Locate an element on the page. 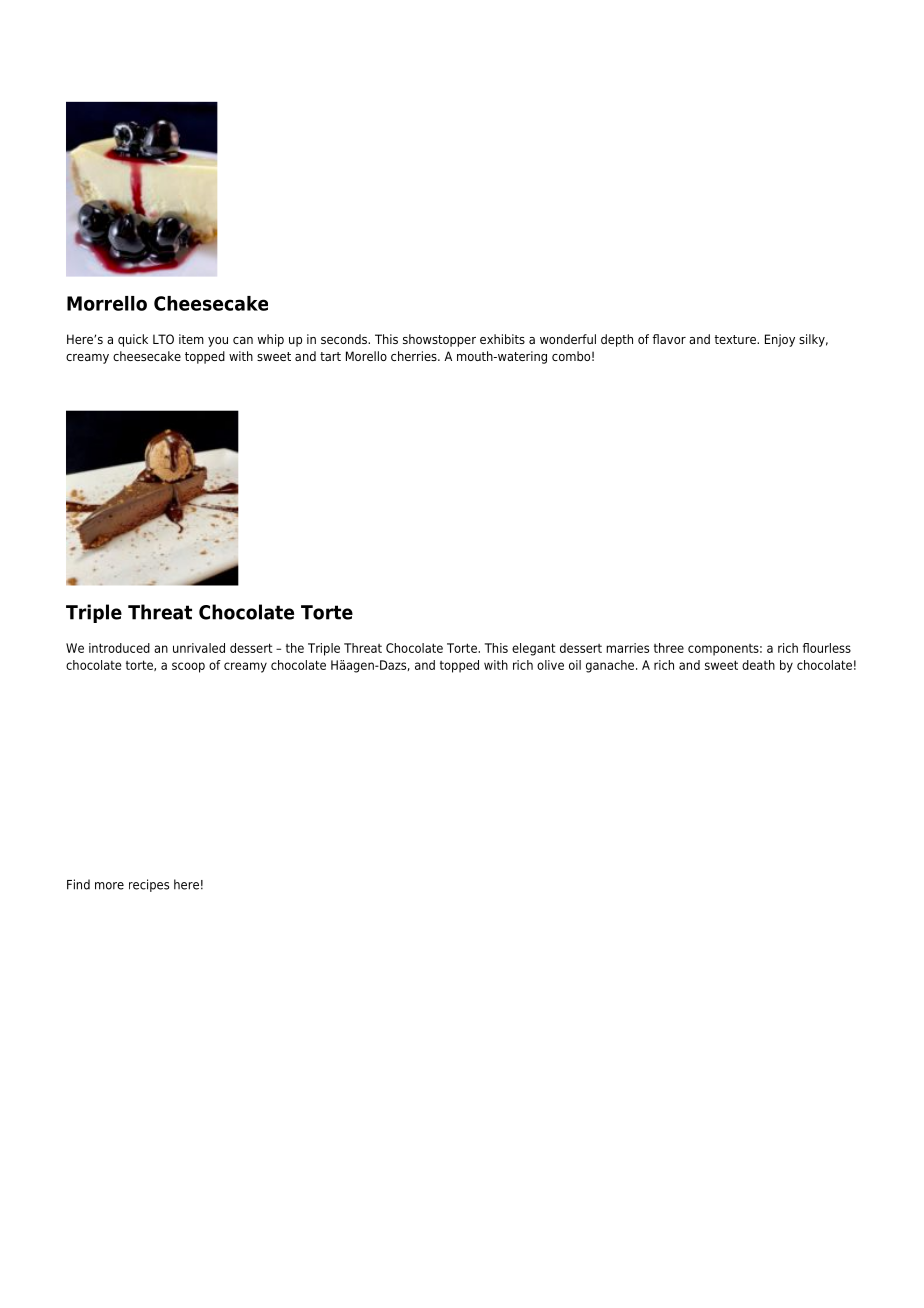 The image size is (924, 1308). depth is located at coordinates (617, 340).
